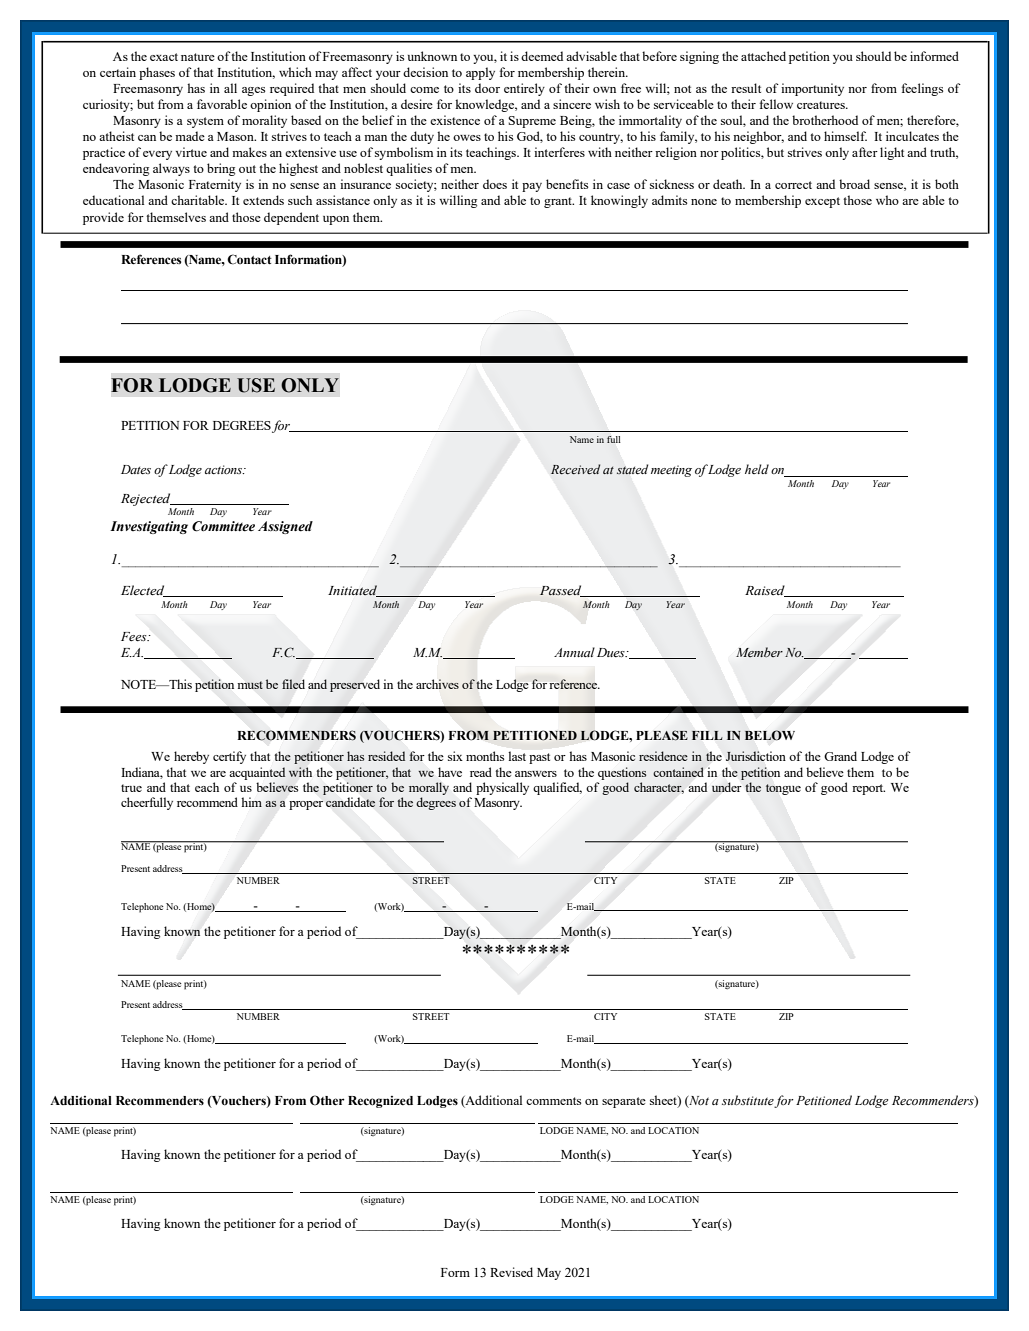  What do you see at coordinates (511, 1272) in the document?
I see `Revised` at bounding box center [511, 1272].
